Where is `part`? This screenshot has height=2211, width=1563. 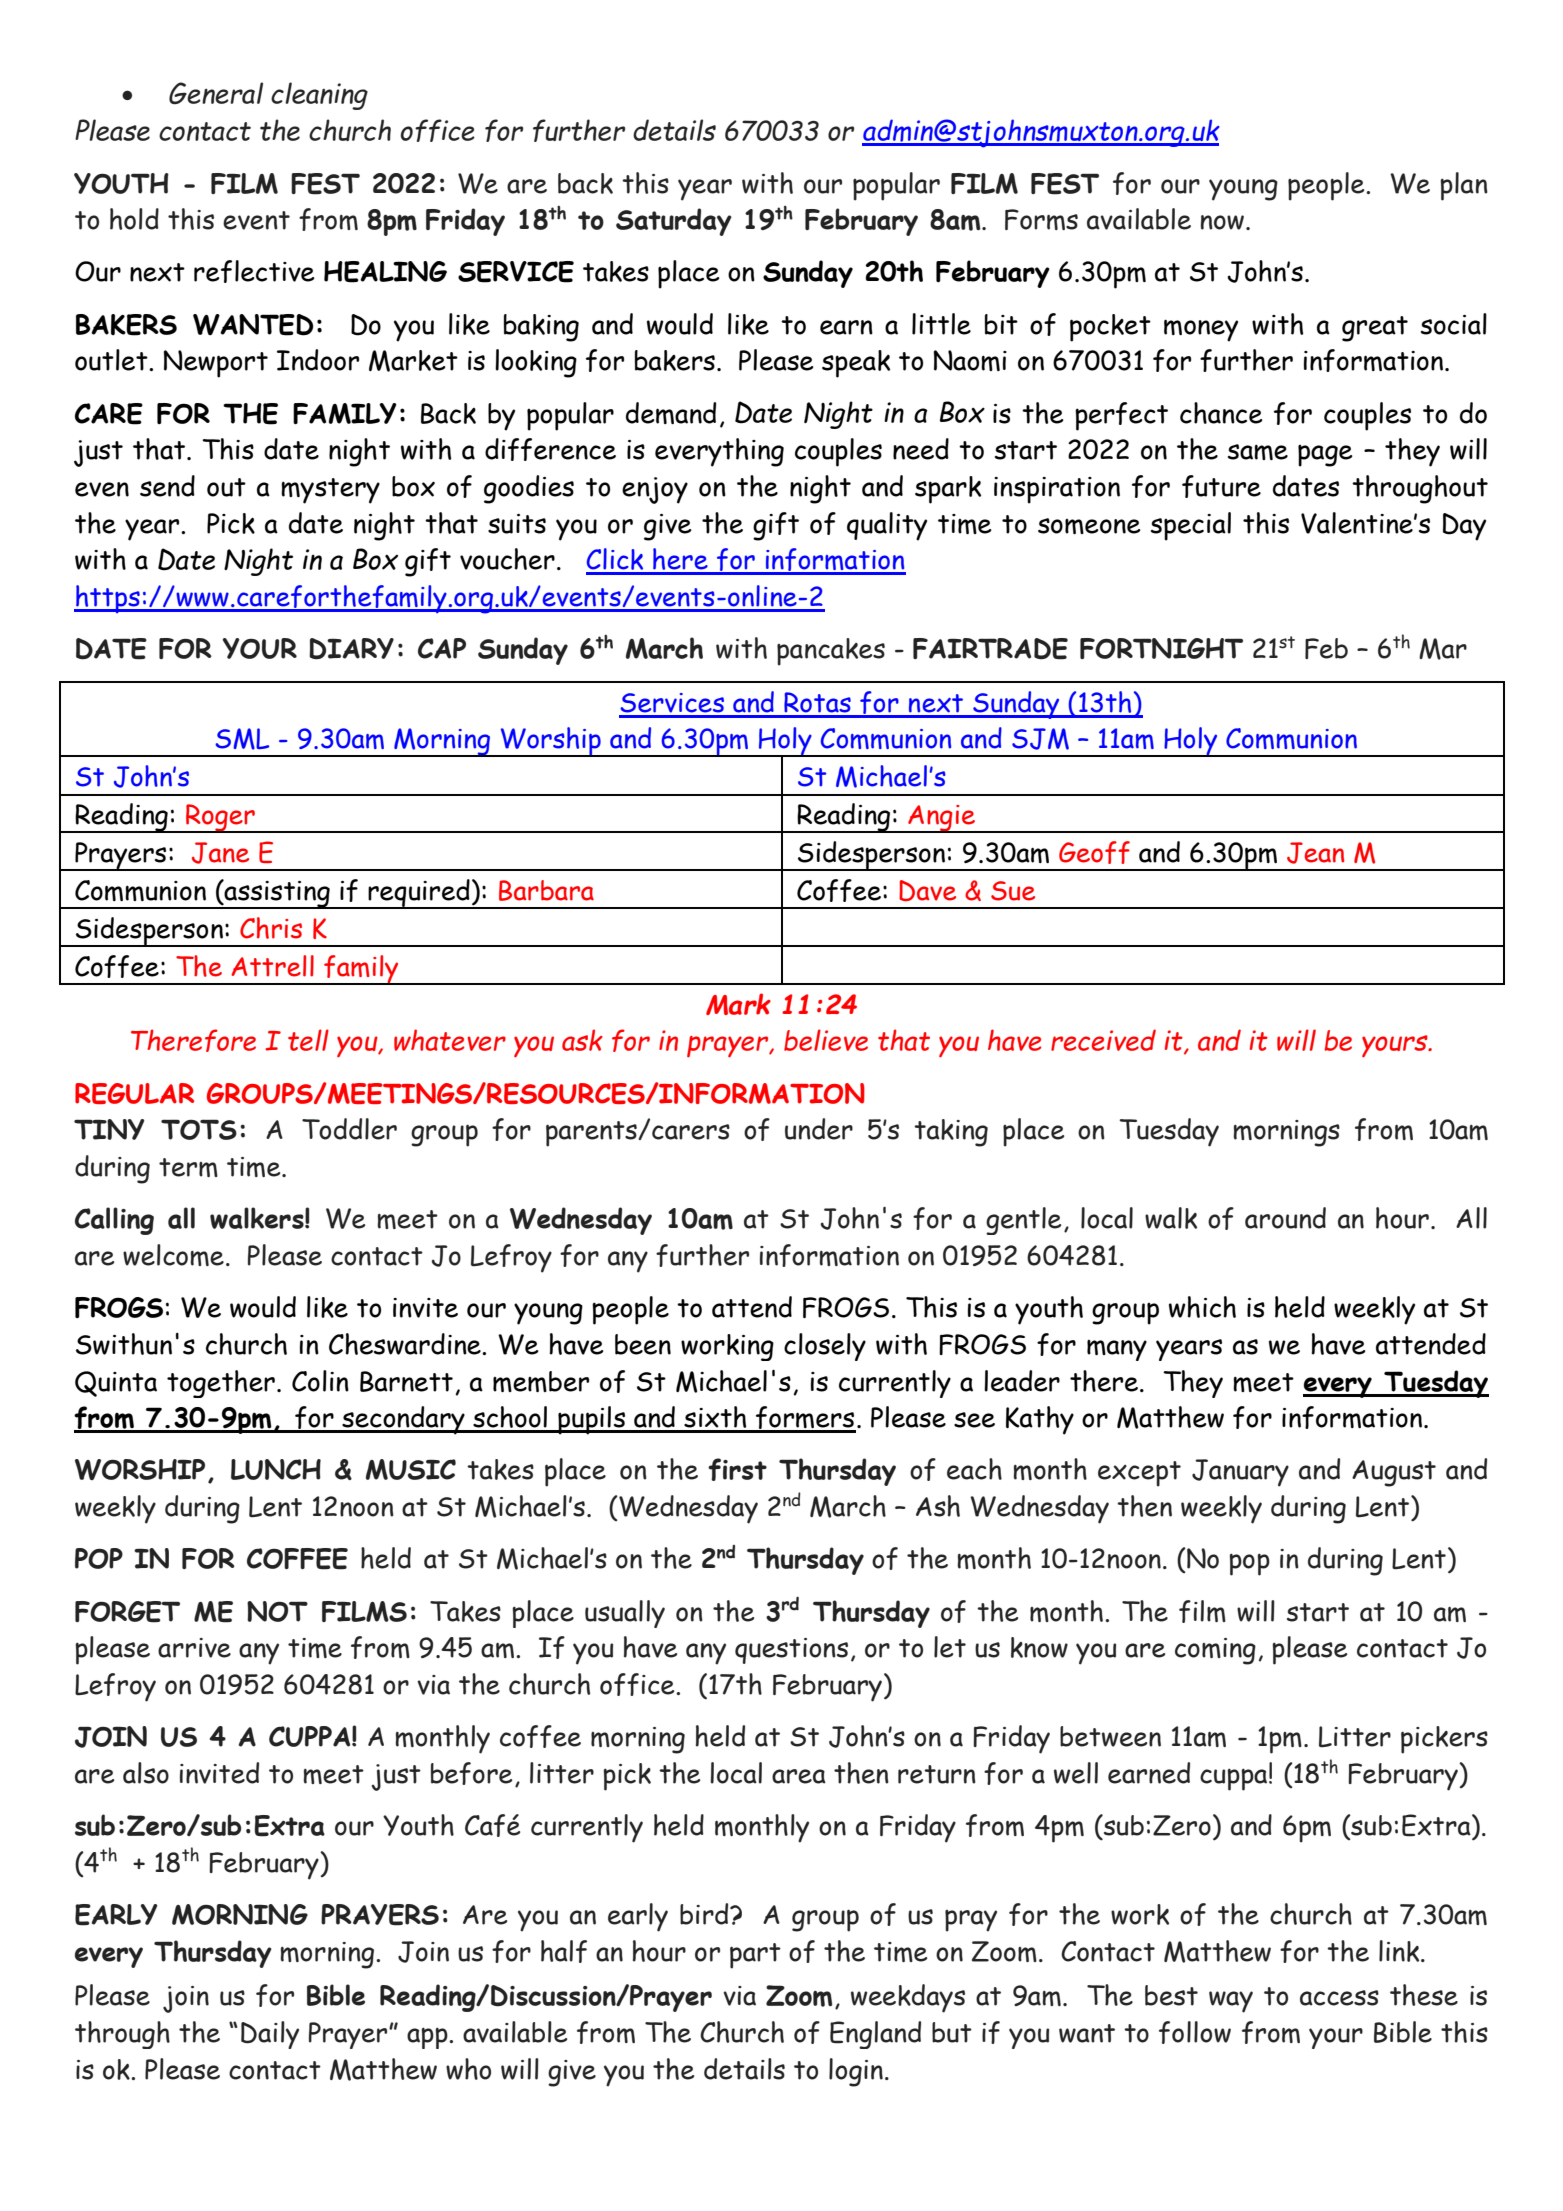
part is located at coordinates (755, 1956).
